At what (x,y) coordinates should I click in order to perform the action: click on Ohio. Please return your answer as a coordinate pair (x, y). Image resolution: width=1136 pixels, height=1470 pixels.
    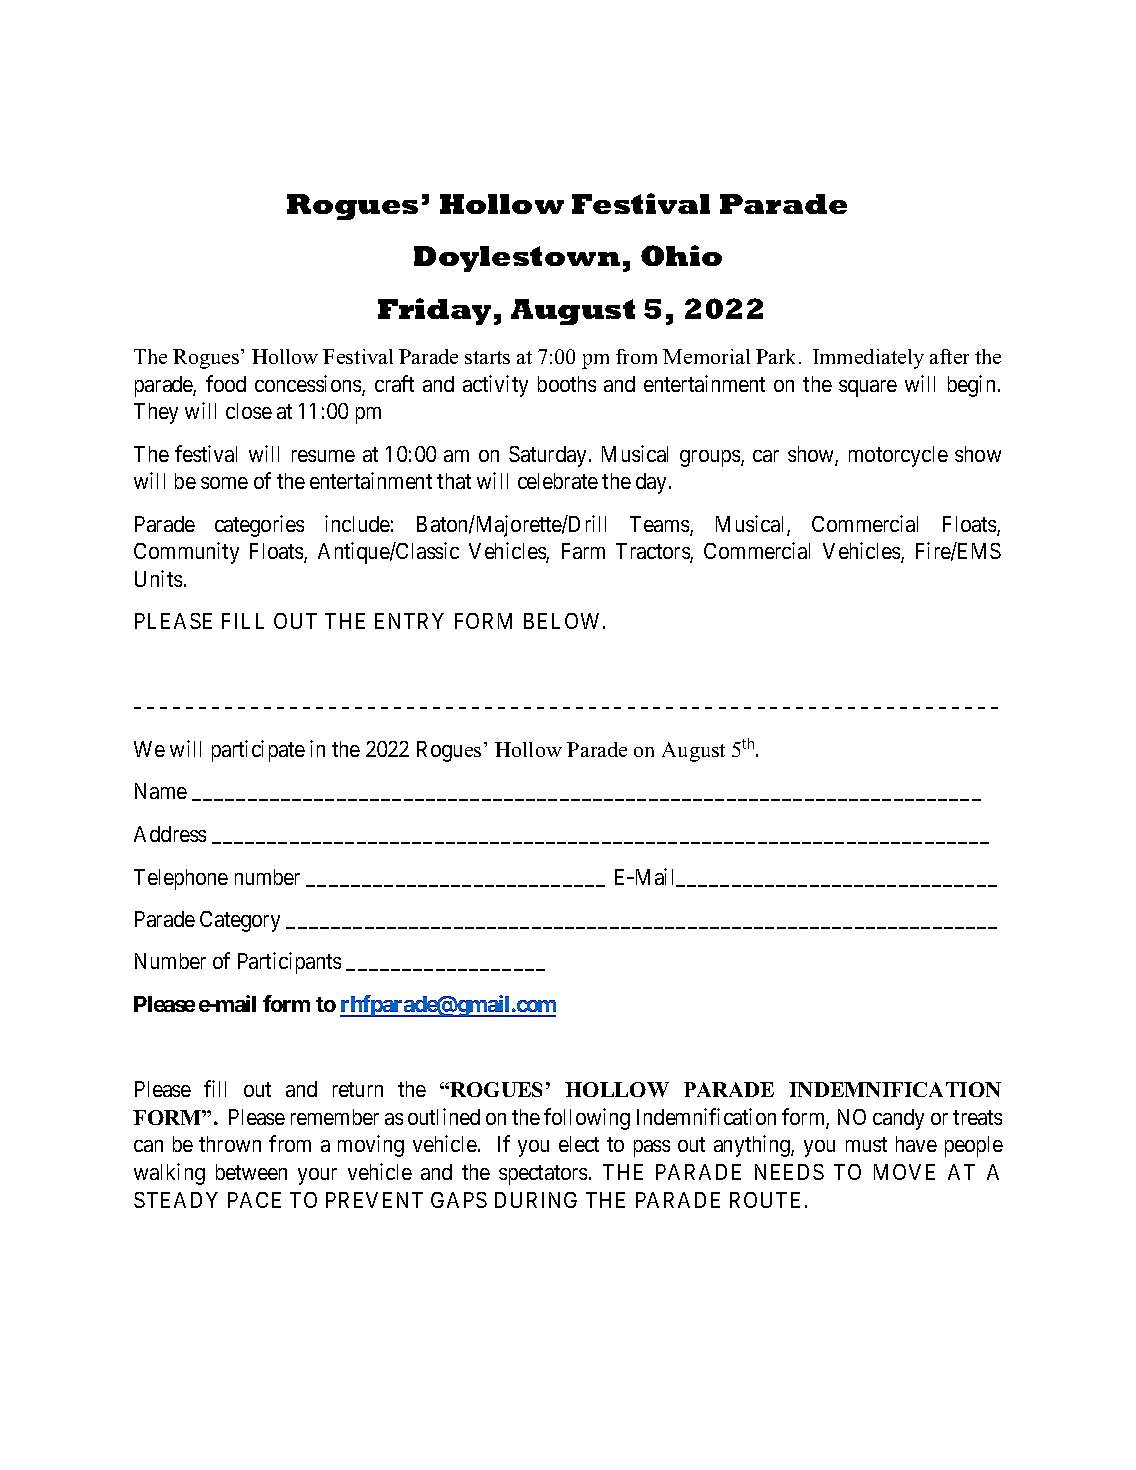
    Looking at the image, I should click on (681, 255).
